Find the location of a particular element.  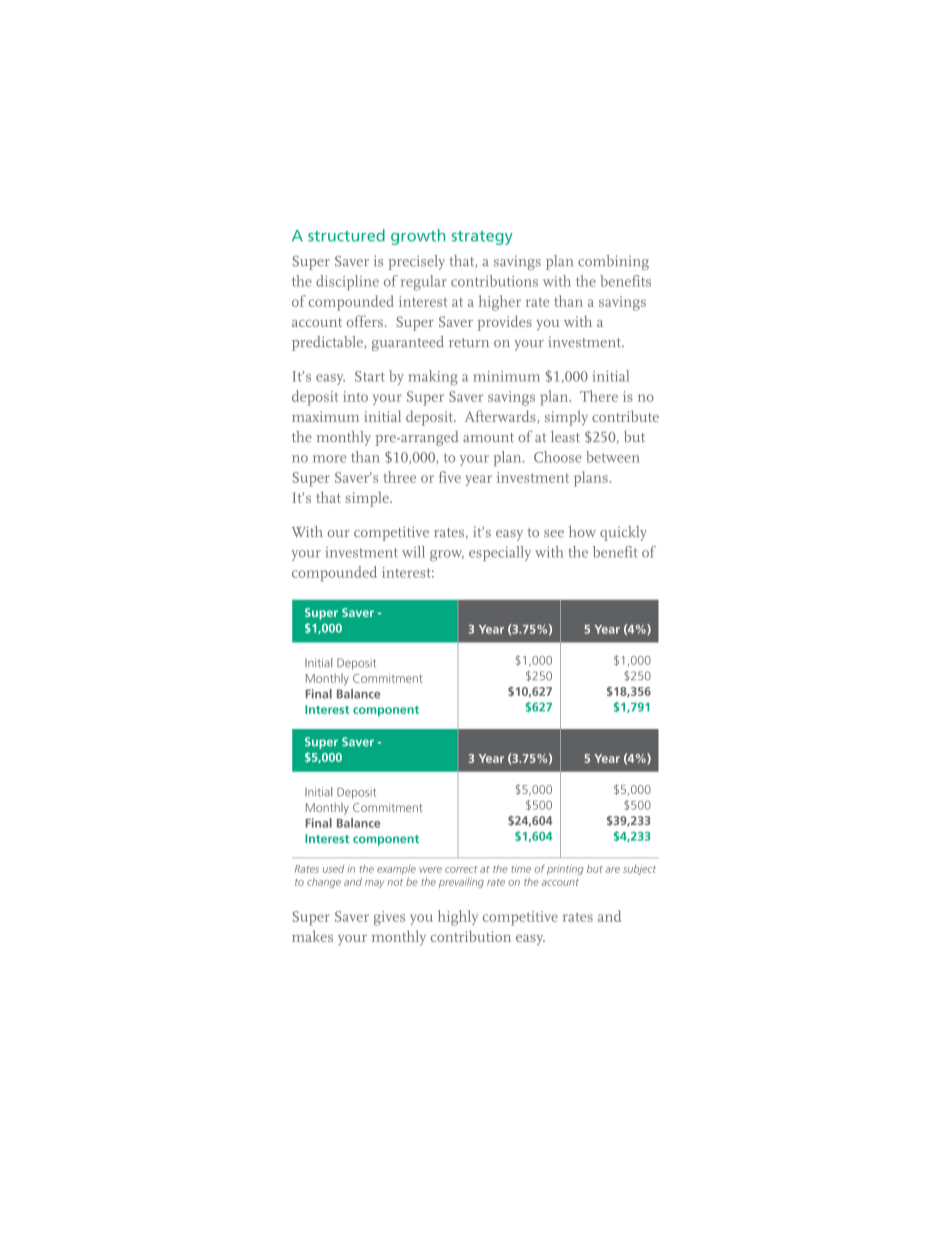

especially is located at coordinates (500, 553).
